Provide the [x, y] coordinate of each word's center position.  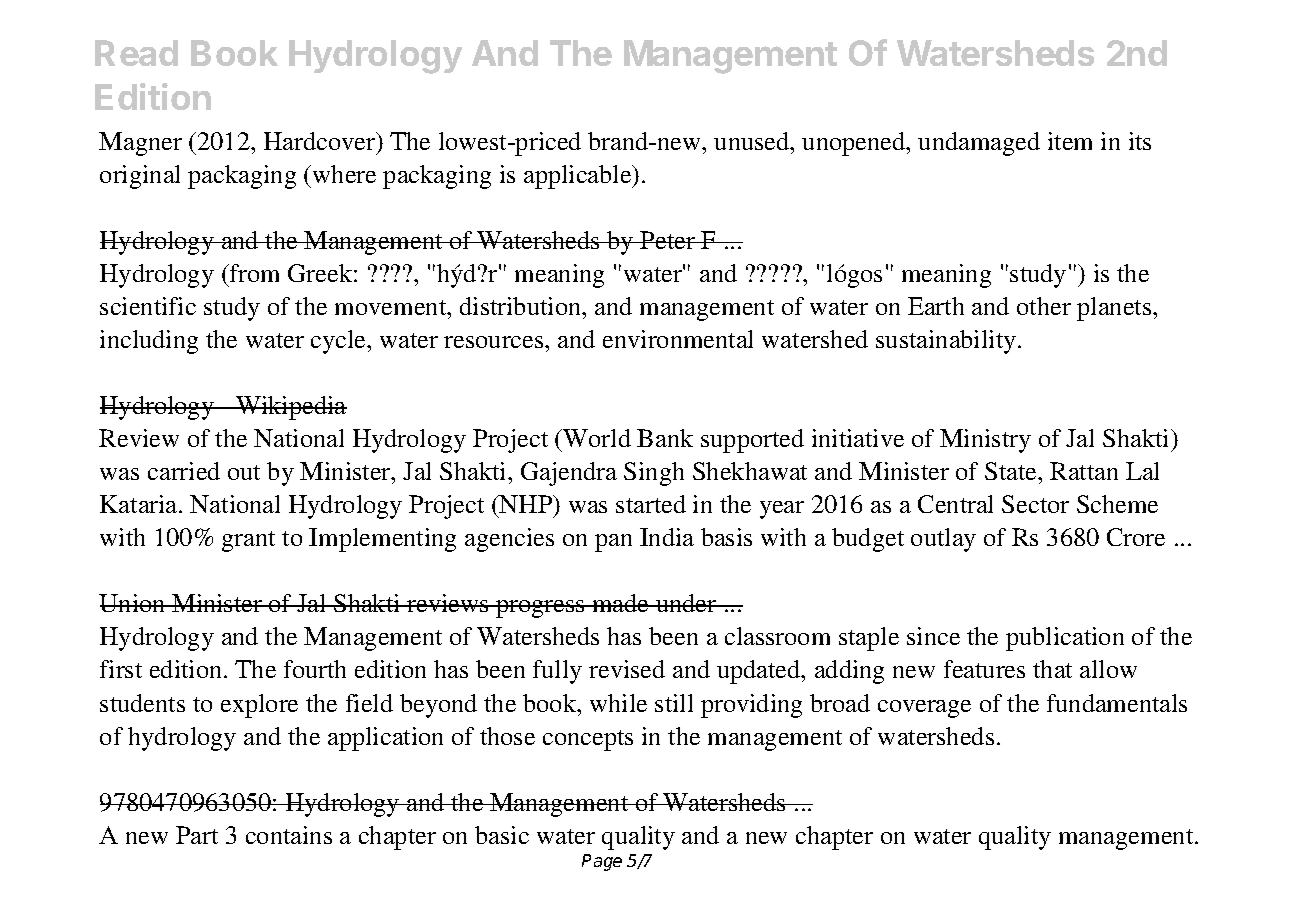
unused [753, 141]
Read [136, 53]
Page [602, 862]
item [1070, 141]
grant [248, 541]
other [1044, 306]
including [149, 342]
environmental [678, 339]
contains [289, 835]
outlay [943, 540]
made [621, 603]
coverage [924, 709]
